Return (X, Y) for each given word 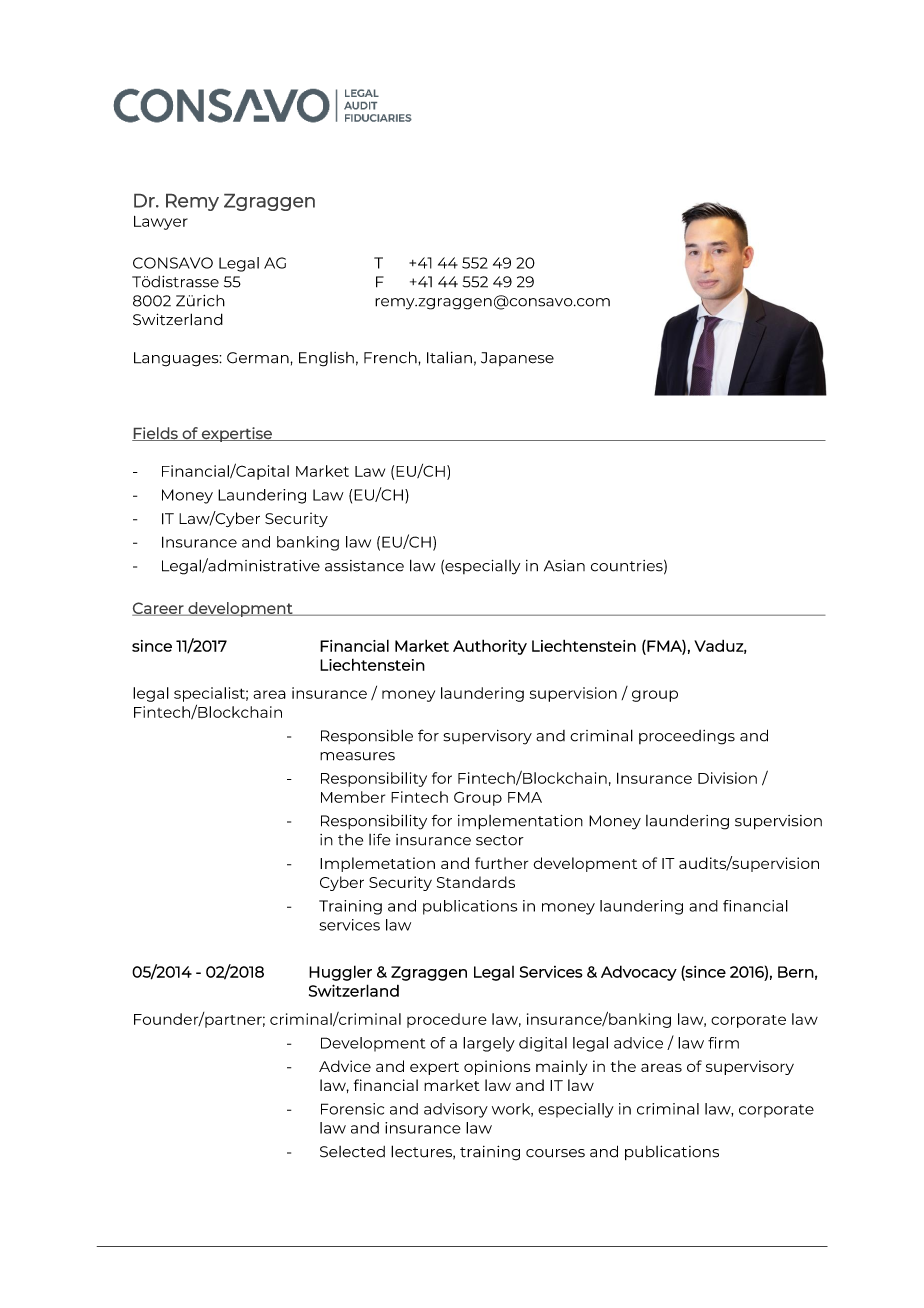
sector (500, 840)
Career (159, 609)
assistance (364, 566)
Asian (564, 565)
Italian (449, 357)
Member (353, 797)
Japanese (517, 359)
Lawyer (161, 223)
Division (727, 778)
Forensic (352, 1109)
